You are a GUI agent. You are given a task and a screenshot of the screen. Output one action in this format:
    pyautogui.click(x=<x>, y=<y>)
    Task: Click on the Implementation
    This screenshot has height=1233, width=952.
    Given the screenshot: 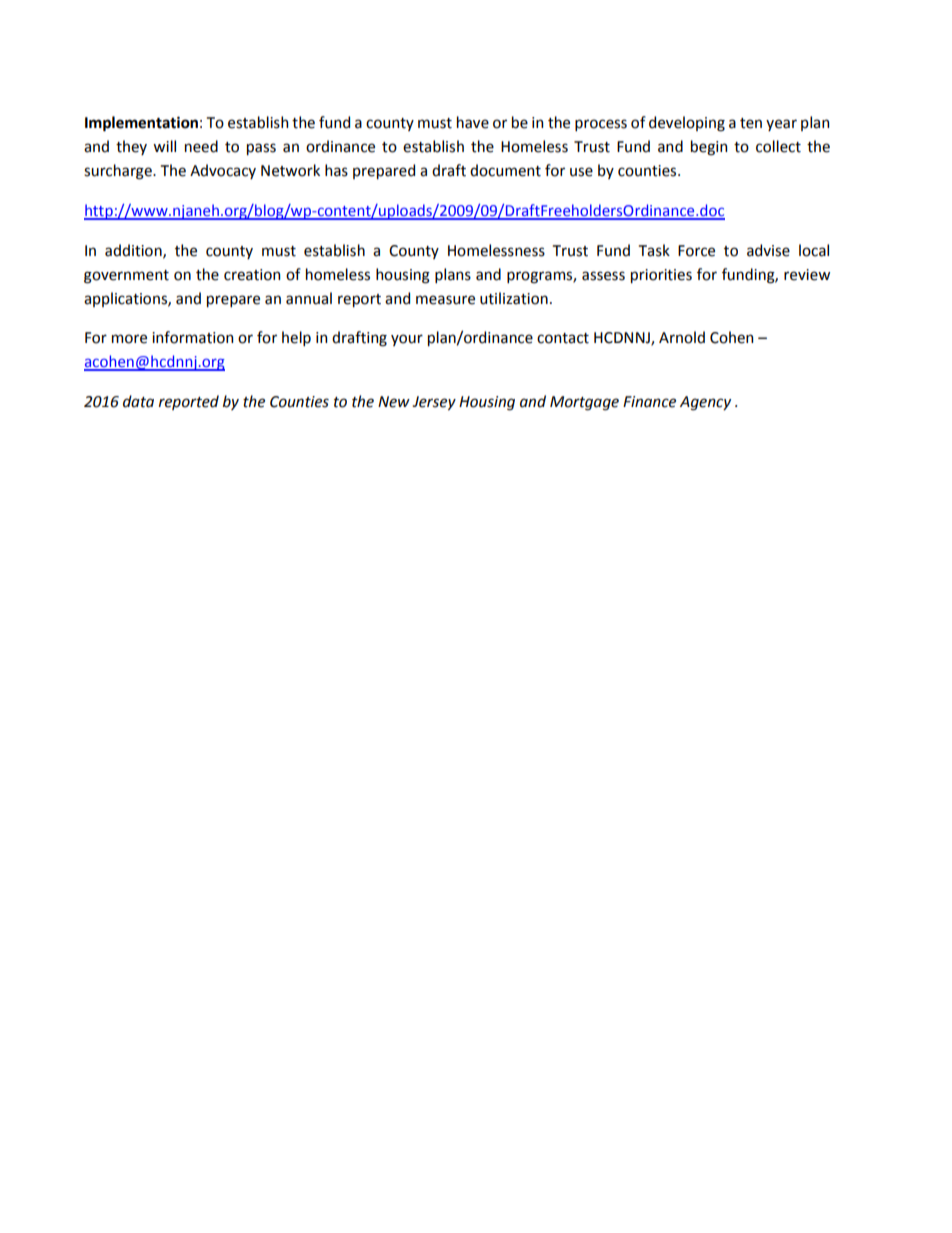 What is the action you would take?
    pyautogui.click(x=141, y=124)
